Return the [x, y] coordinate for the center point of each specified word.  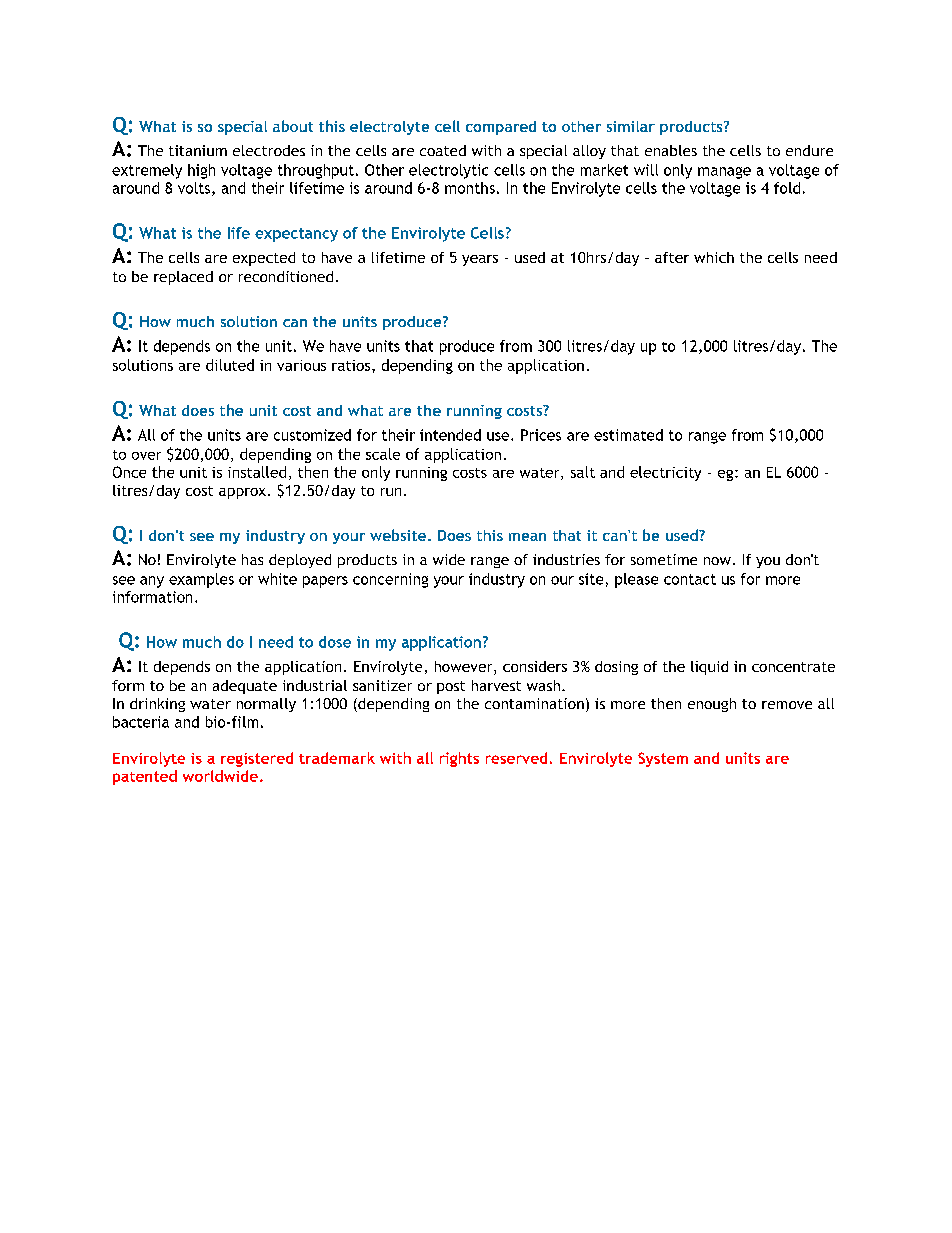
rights [459, 759]
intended [450, 435]
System [663, 759]
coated [443, 150]
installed [257, 472]
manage [724, 173]
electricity [665, 473]
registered [257, 759]
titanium [198, 150]
